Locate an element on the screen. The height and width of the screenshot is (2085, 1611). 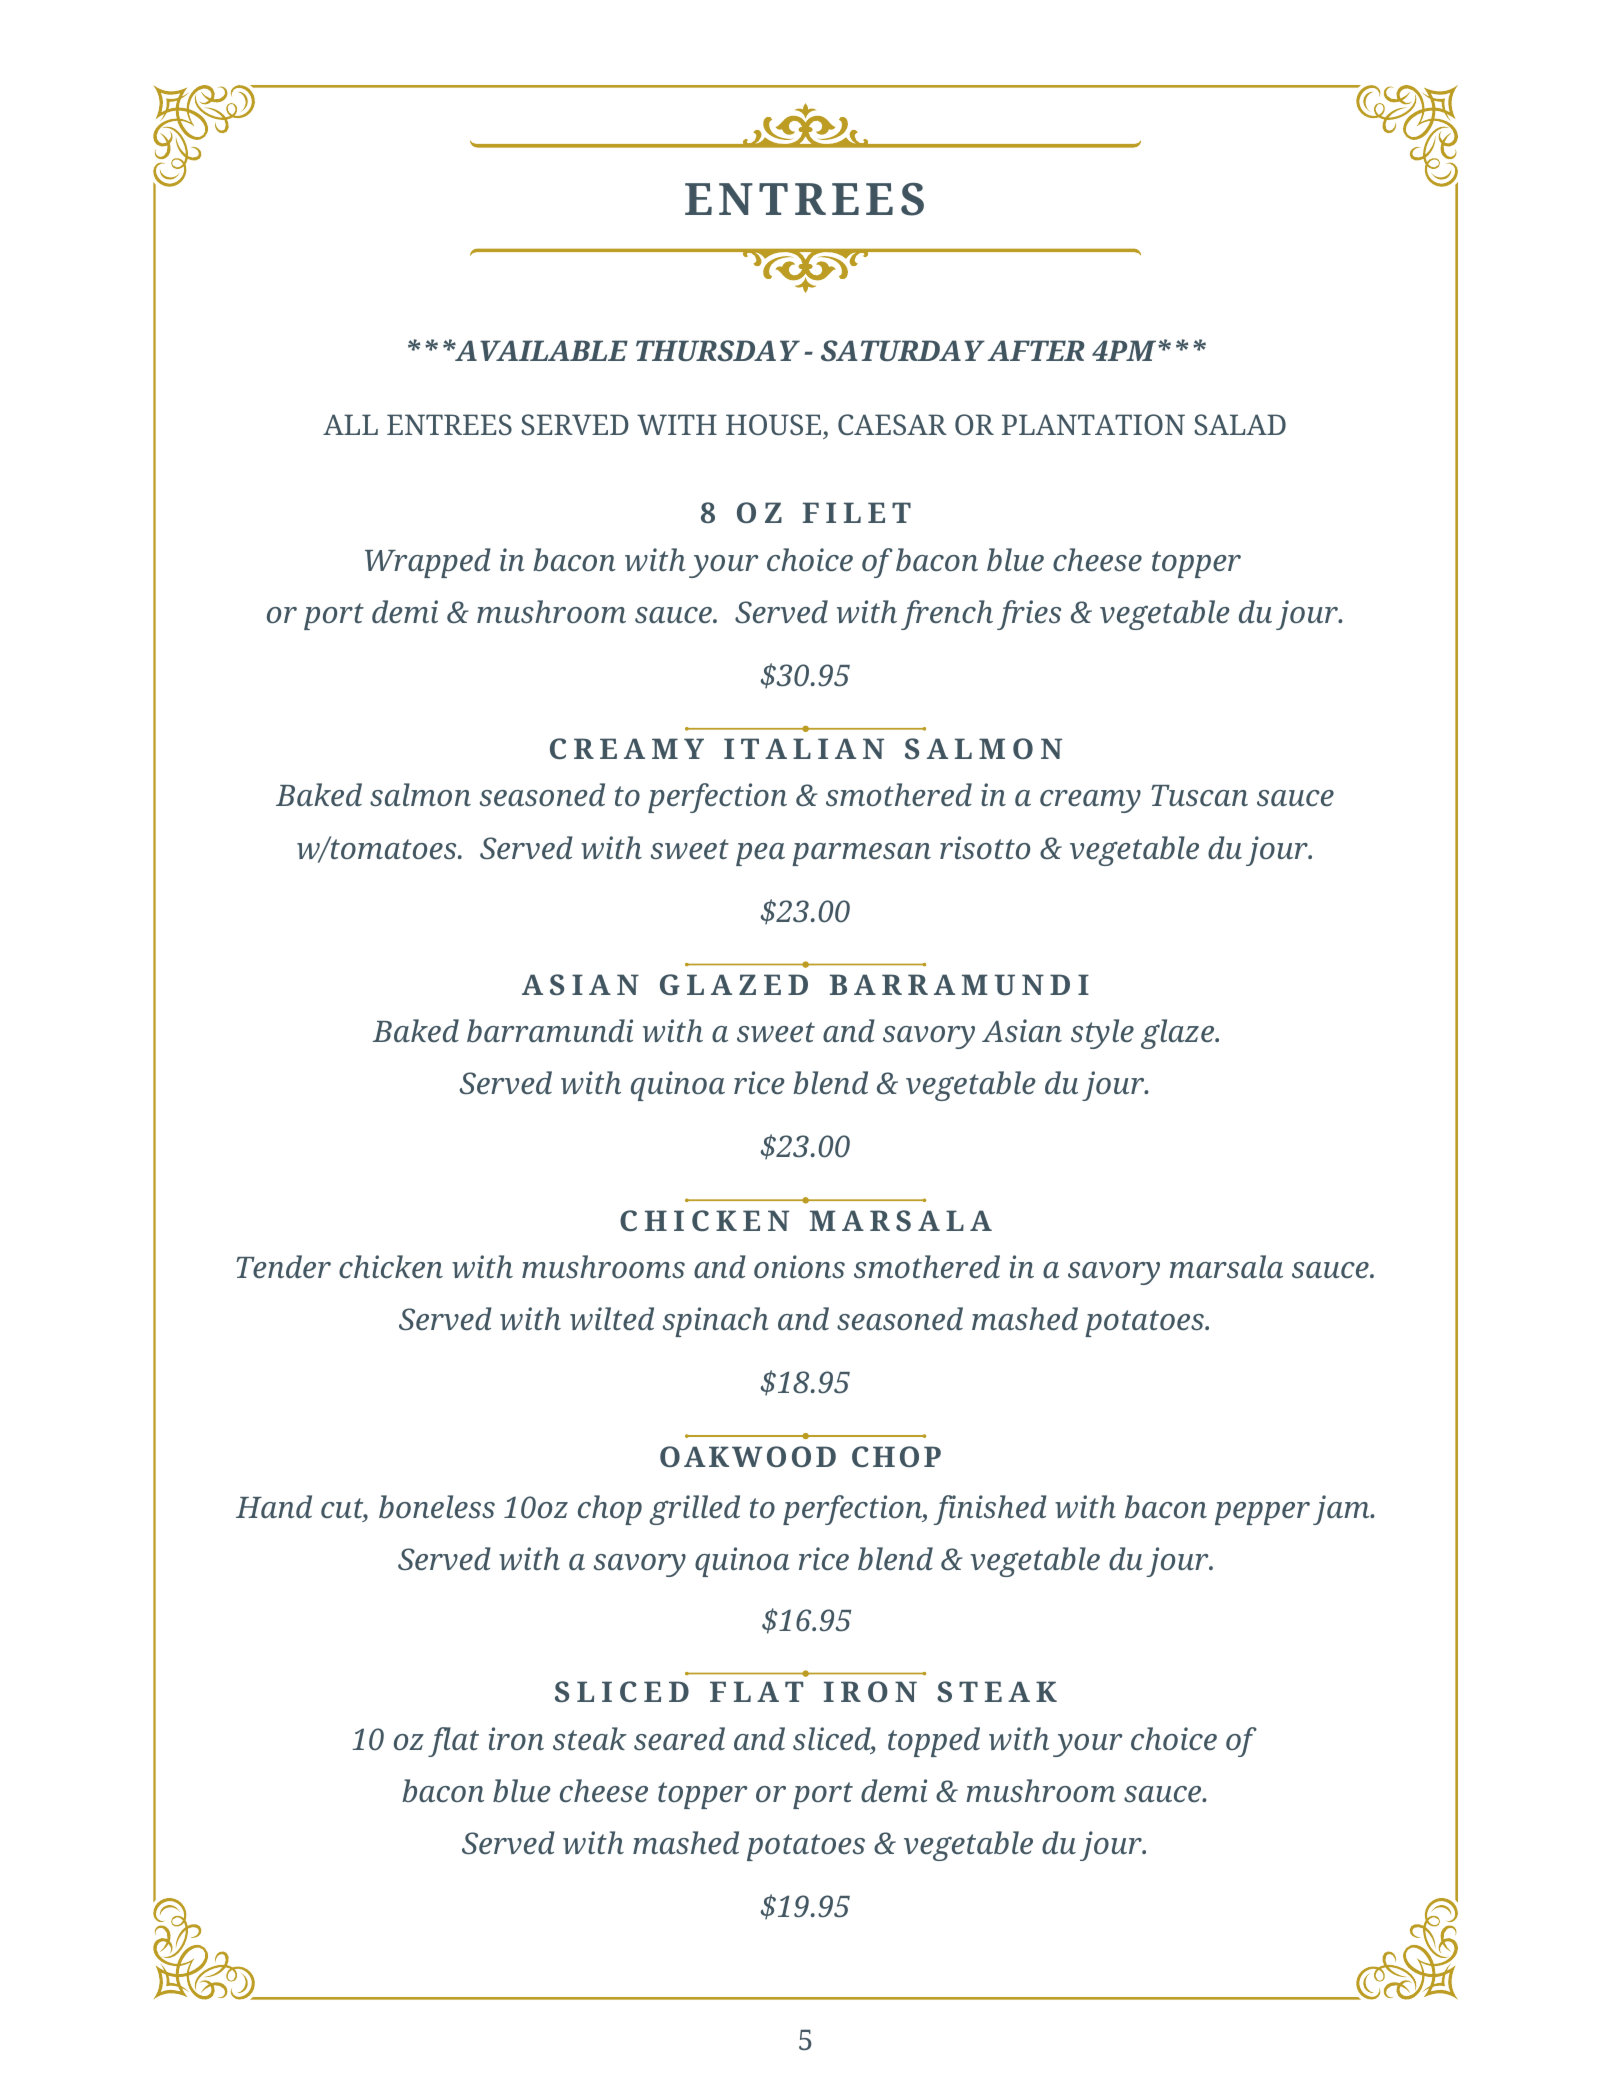
wilted is located at coordinates (612, 1319).
